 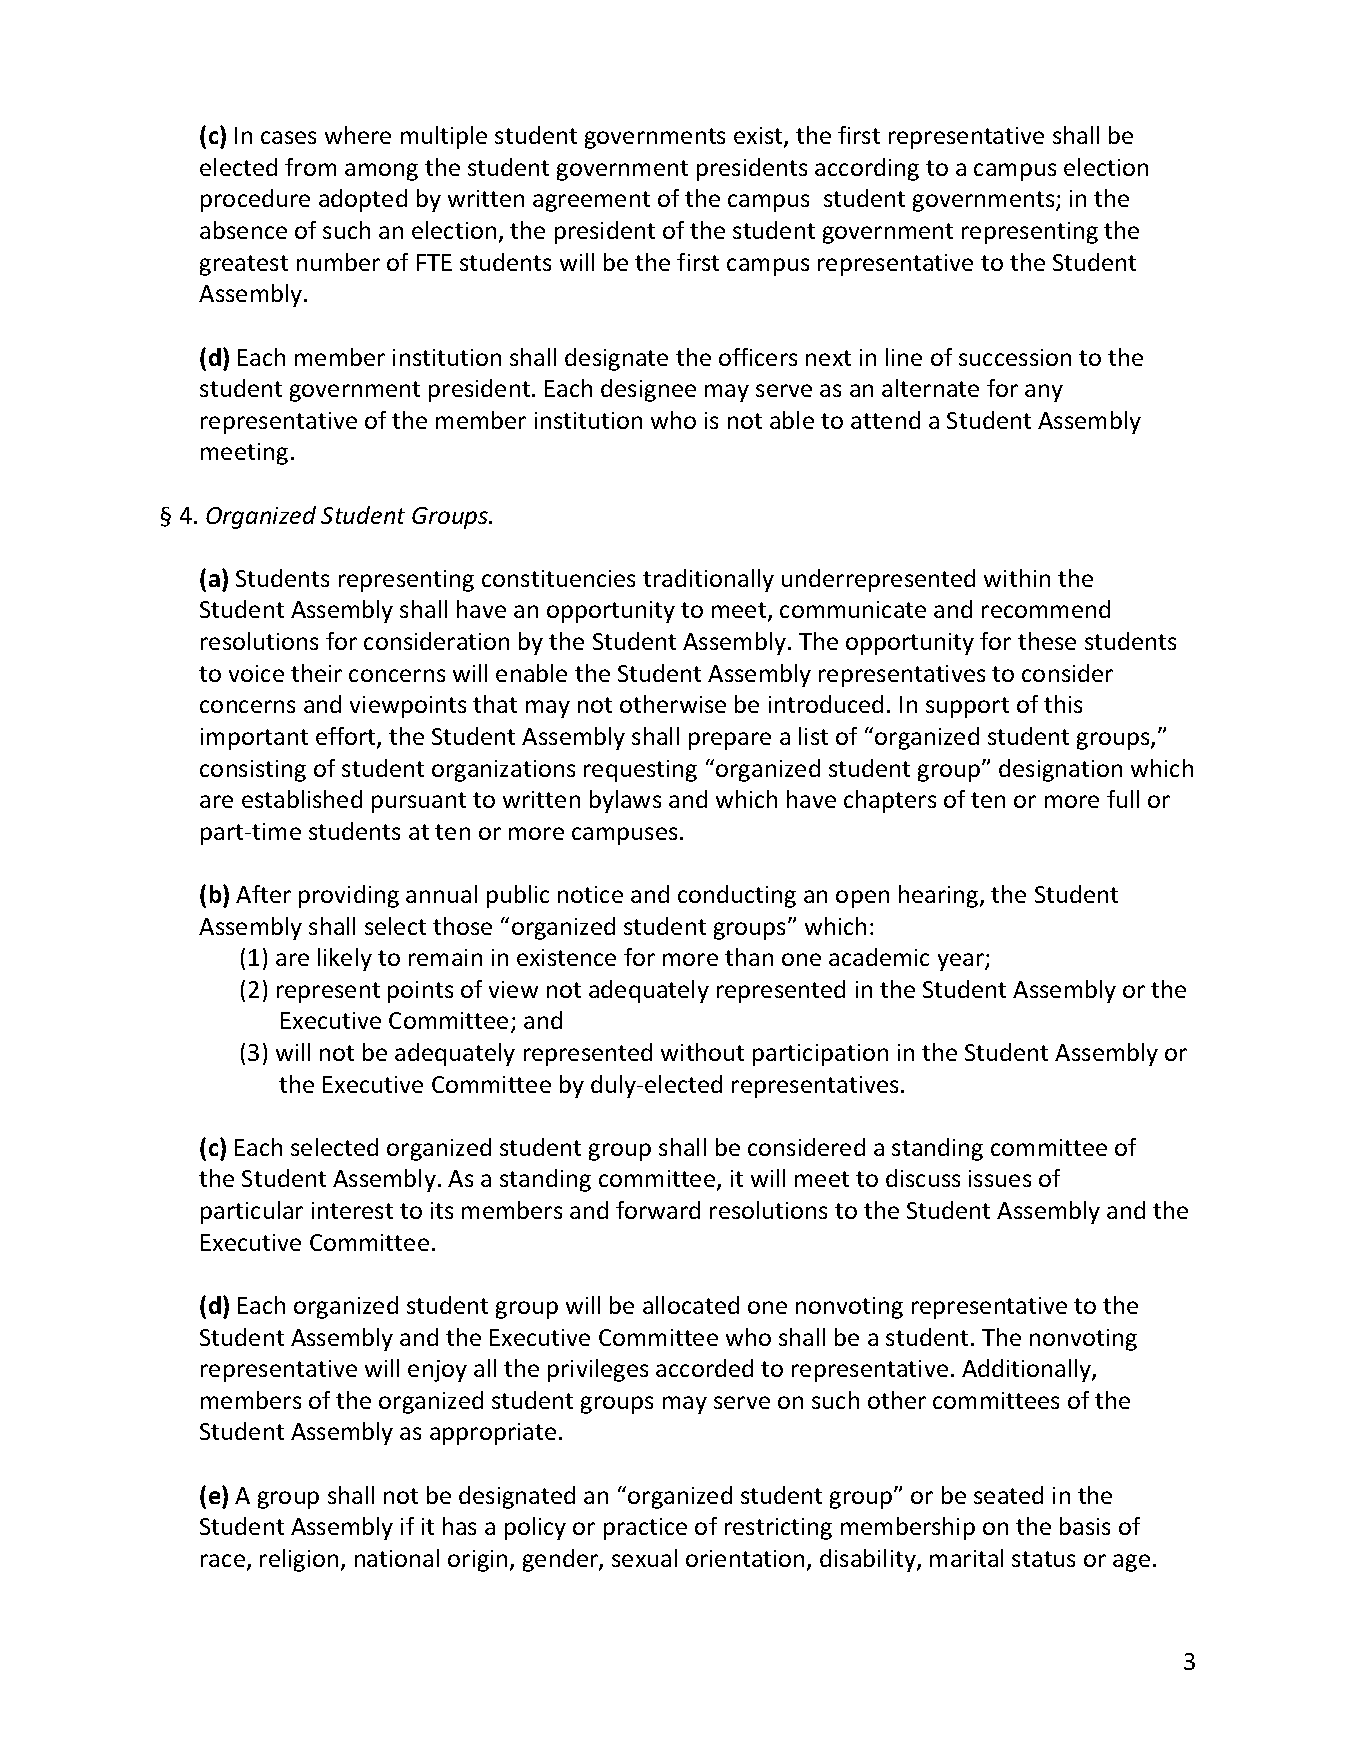 What do you see at coordinates (316, 673) in the screenshot?
I see `their` at bounding box center [316, 673].
